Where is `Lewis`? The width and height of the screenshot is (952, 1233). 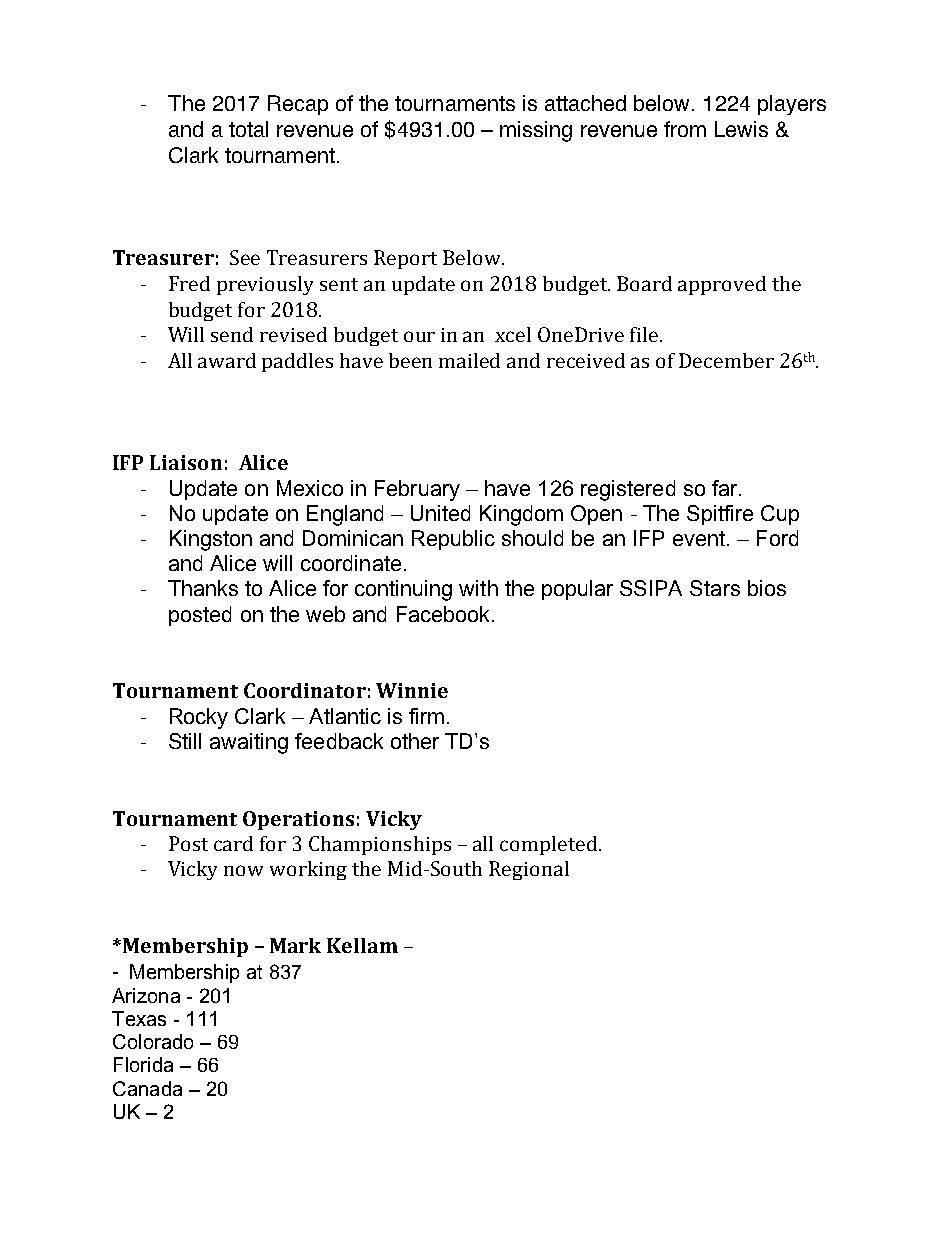 Lewis is located at coordinates (741, 129).
